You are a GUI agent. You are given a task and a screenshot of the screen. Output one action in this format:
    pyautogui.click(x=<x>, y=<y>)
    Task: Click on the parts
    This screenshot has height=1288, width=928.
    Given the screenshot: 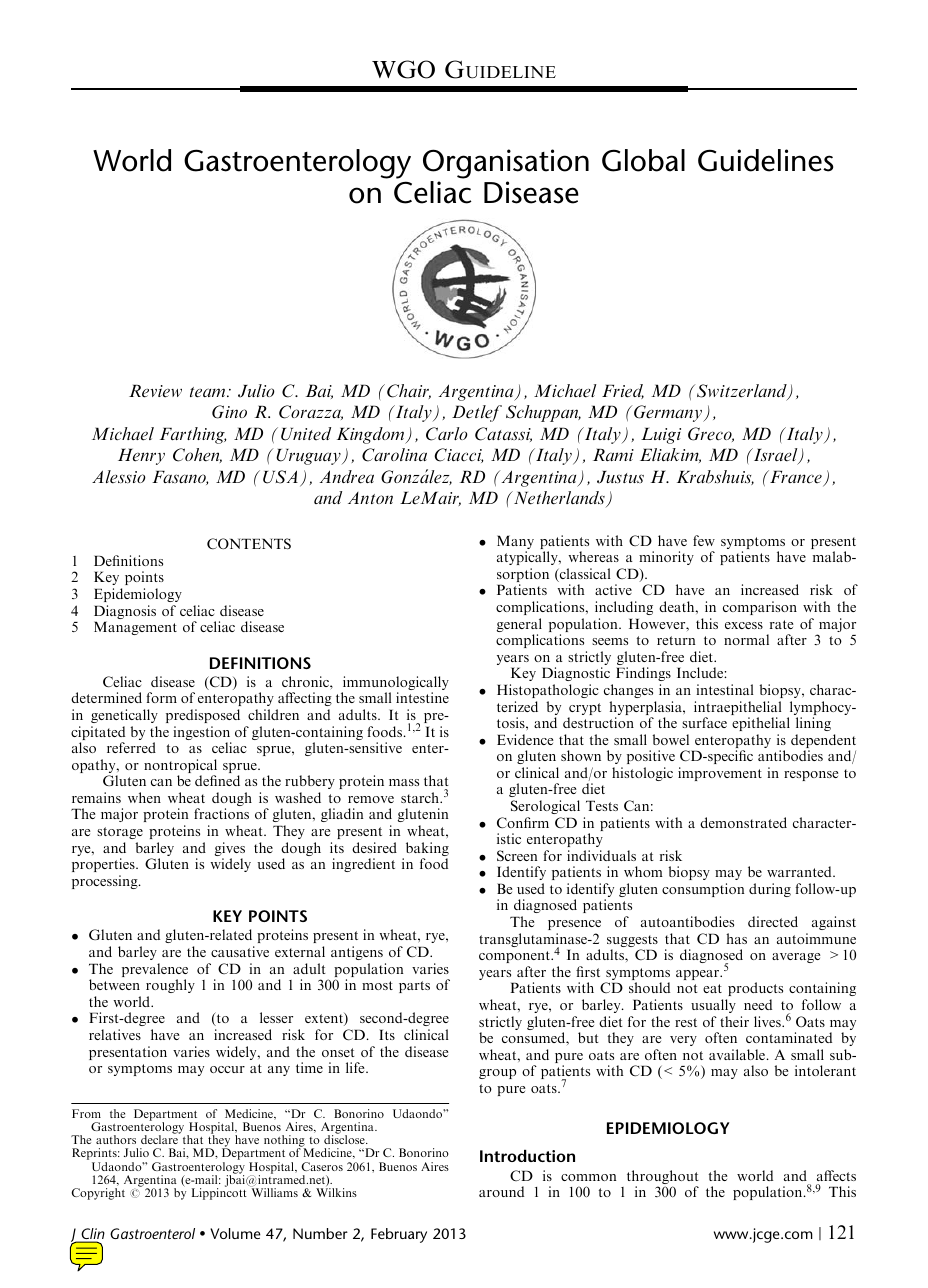 What is the action you would take?
    pyautogui.click(x=414, y=987)
